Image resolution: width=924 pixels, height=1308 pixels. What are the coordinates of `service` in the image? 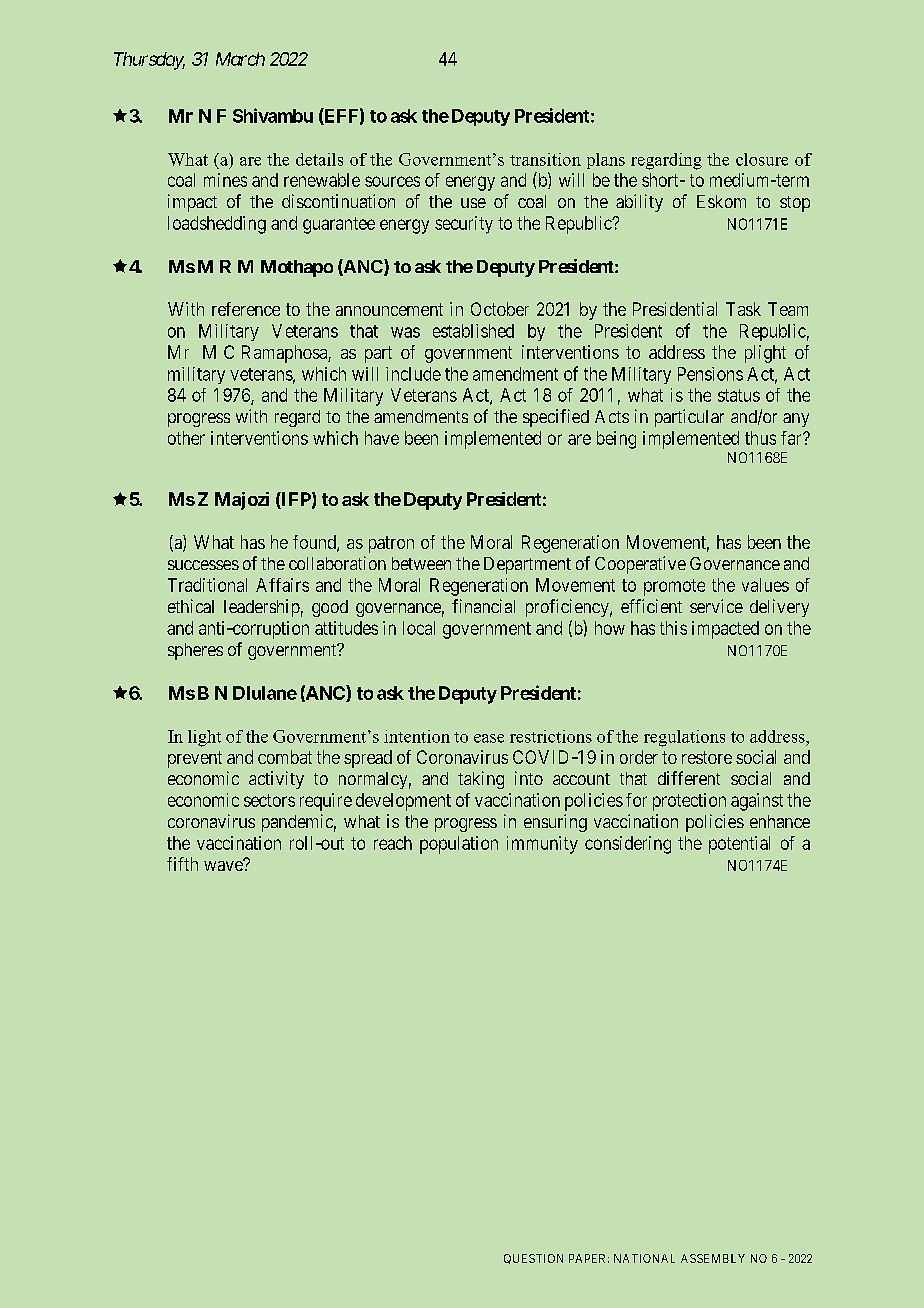 It's located at (716, 606).
